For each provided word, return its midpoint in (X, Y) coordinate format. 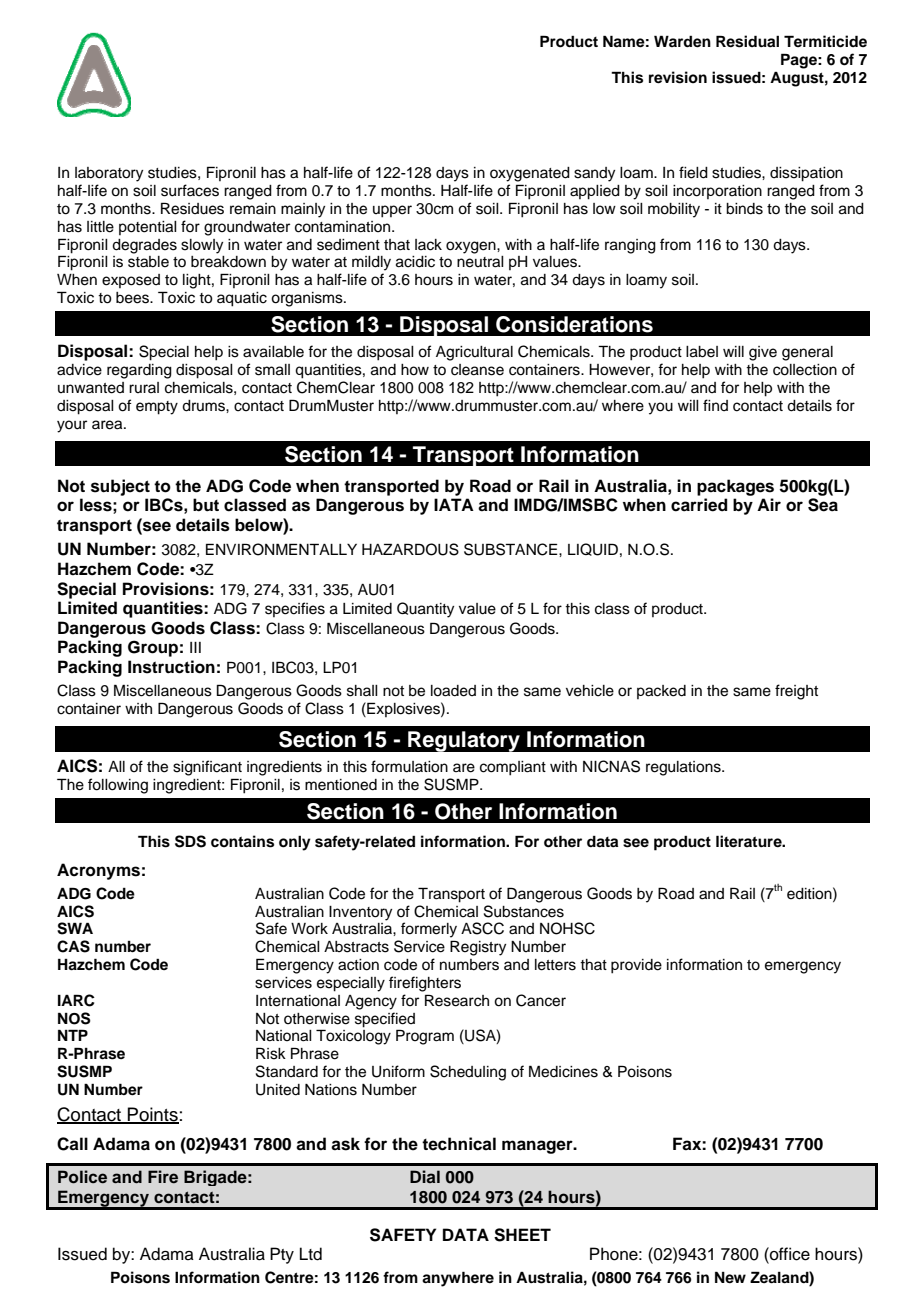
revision (678, 77)
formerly (429, 930)
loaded (453, 691)
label (702, 352)
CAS (73, 946)
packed (661, 692)
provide (636, 966)
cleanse (477, 370)
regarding (139, 371)
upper (392, 211)
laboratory (109, 174)
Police (82, 1177)
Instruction (171, 667)
